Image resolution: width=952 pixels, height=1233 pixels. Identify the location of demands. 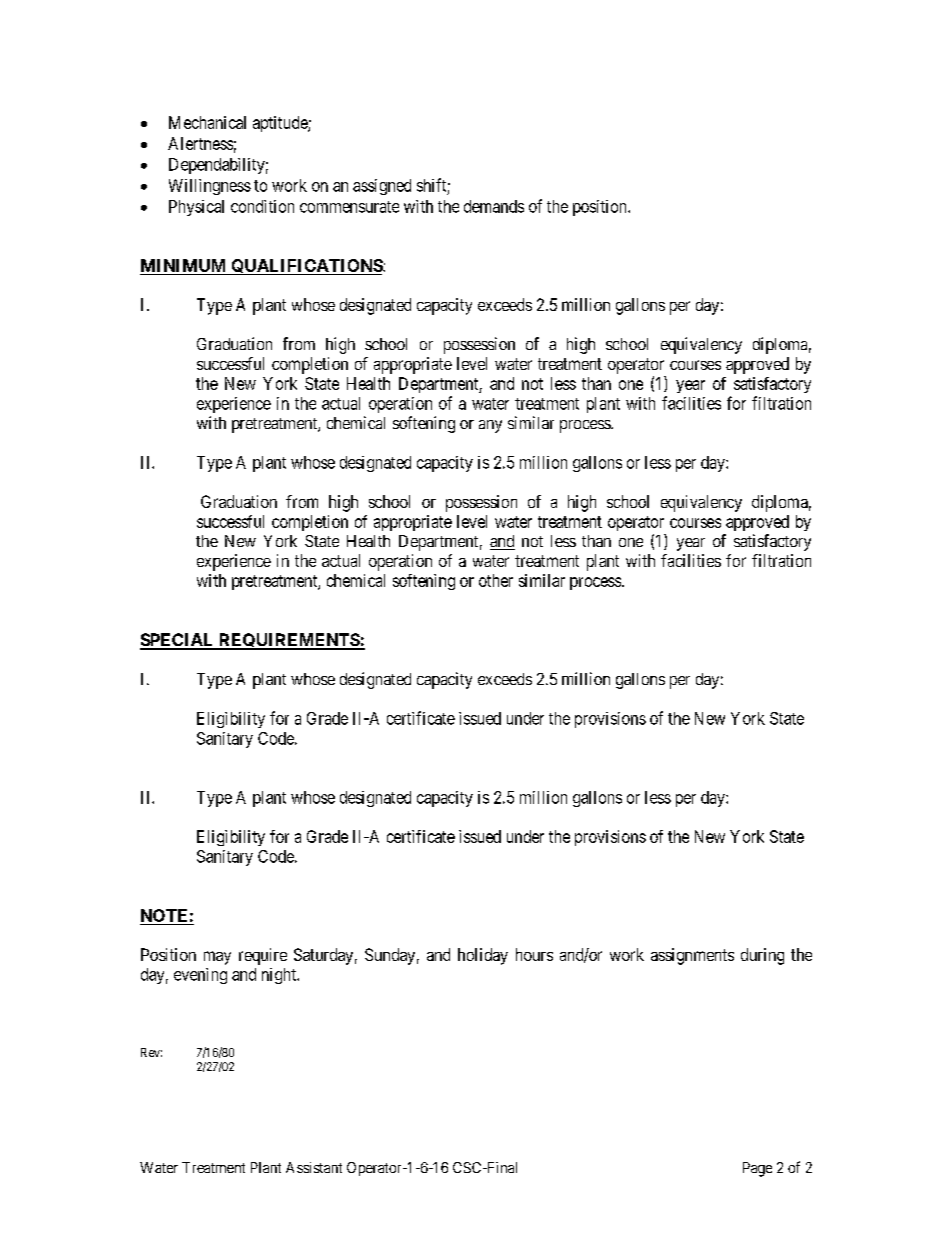
(494, 206).
